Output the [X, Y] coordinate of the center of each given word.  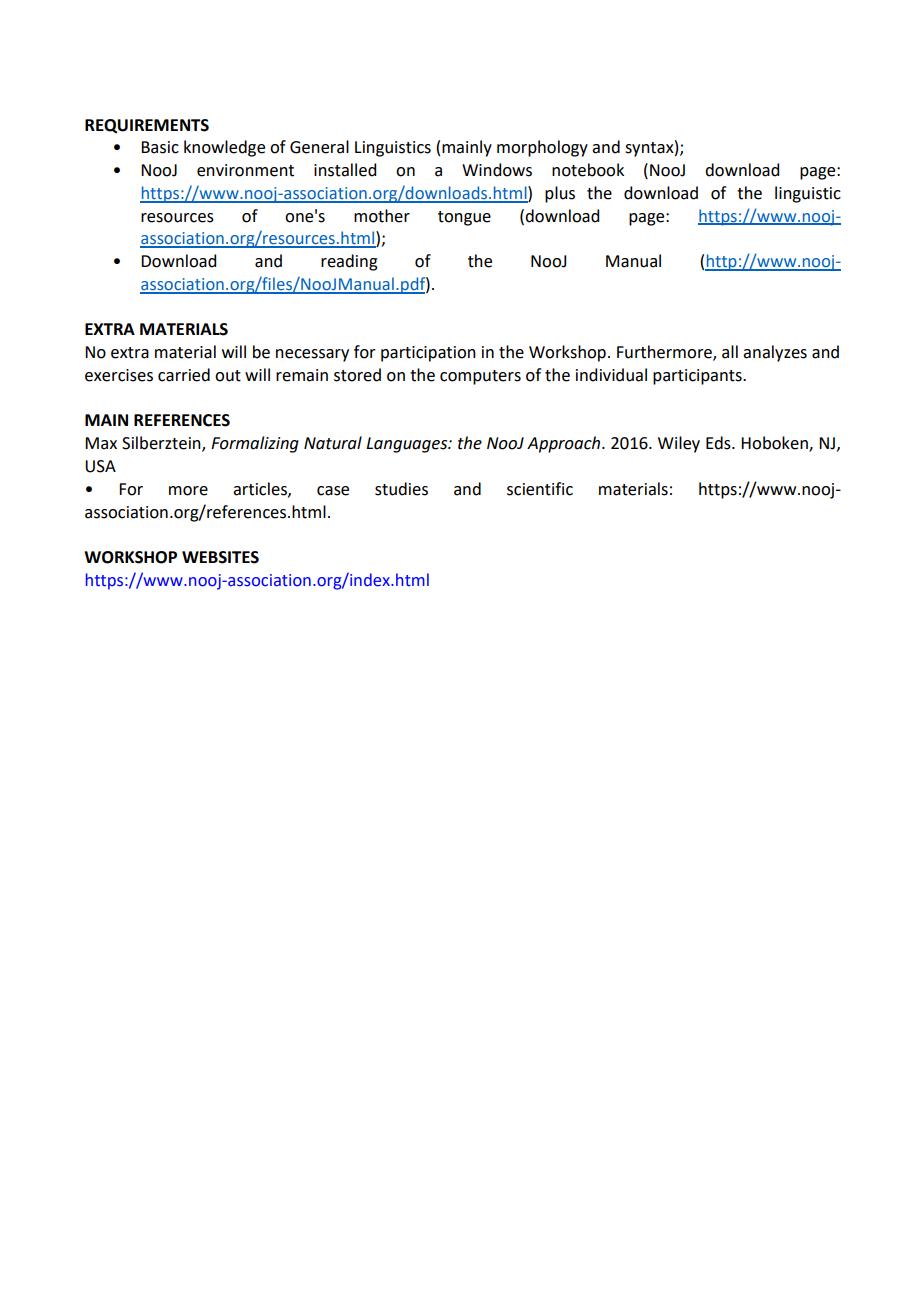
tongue [464, 218]
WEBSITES [220, 557]
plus [560, 194]
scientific [540, 489]
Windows [497, 170]
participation [428, 354]
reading [349, 262]
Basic [160, 147]
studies [401, 489]
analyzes [775, 353]
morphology [542, 148]
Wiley [679, 444]
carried [184, 375]
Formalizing [255, 444]
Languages [408, 445]
